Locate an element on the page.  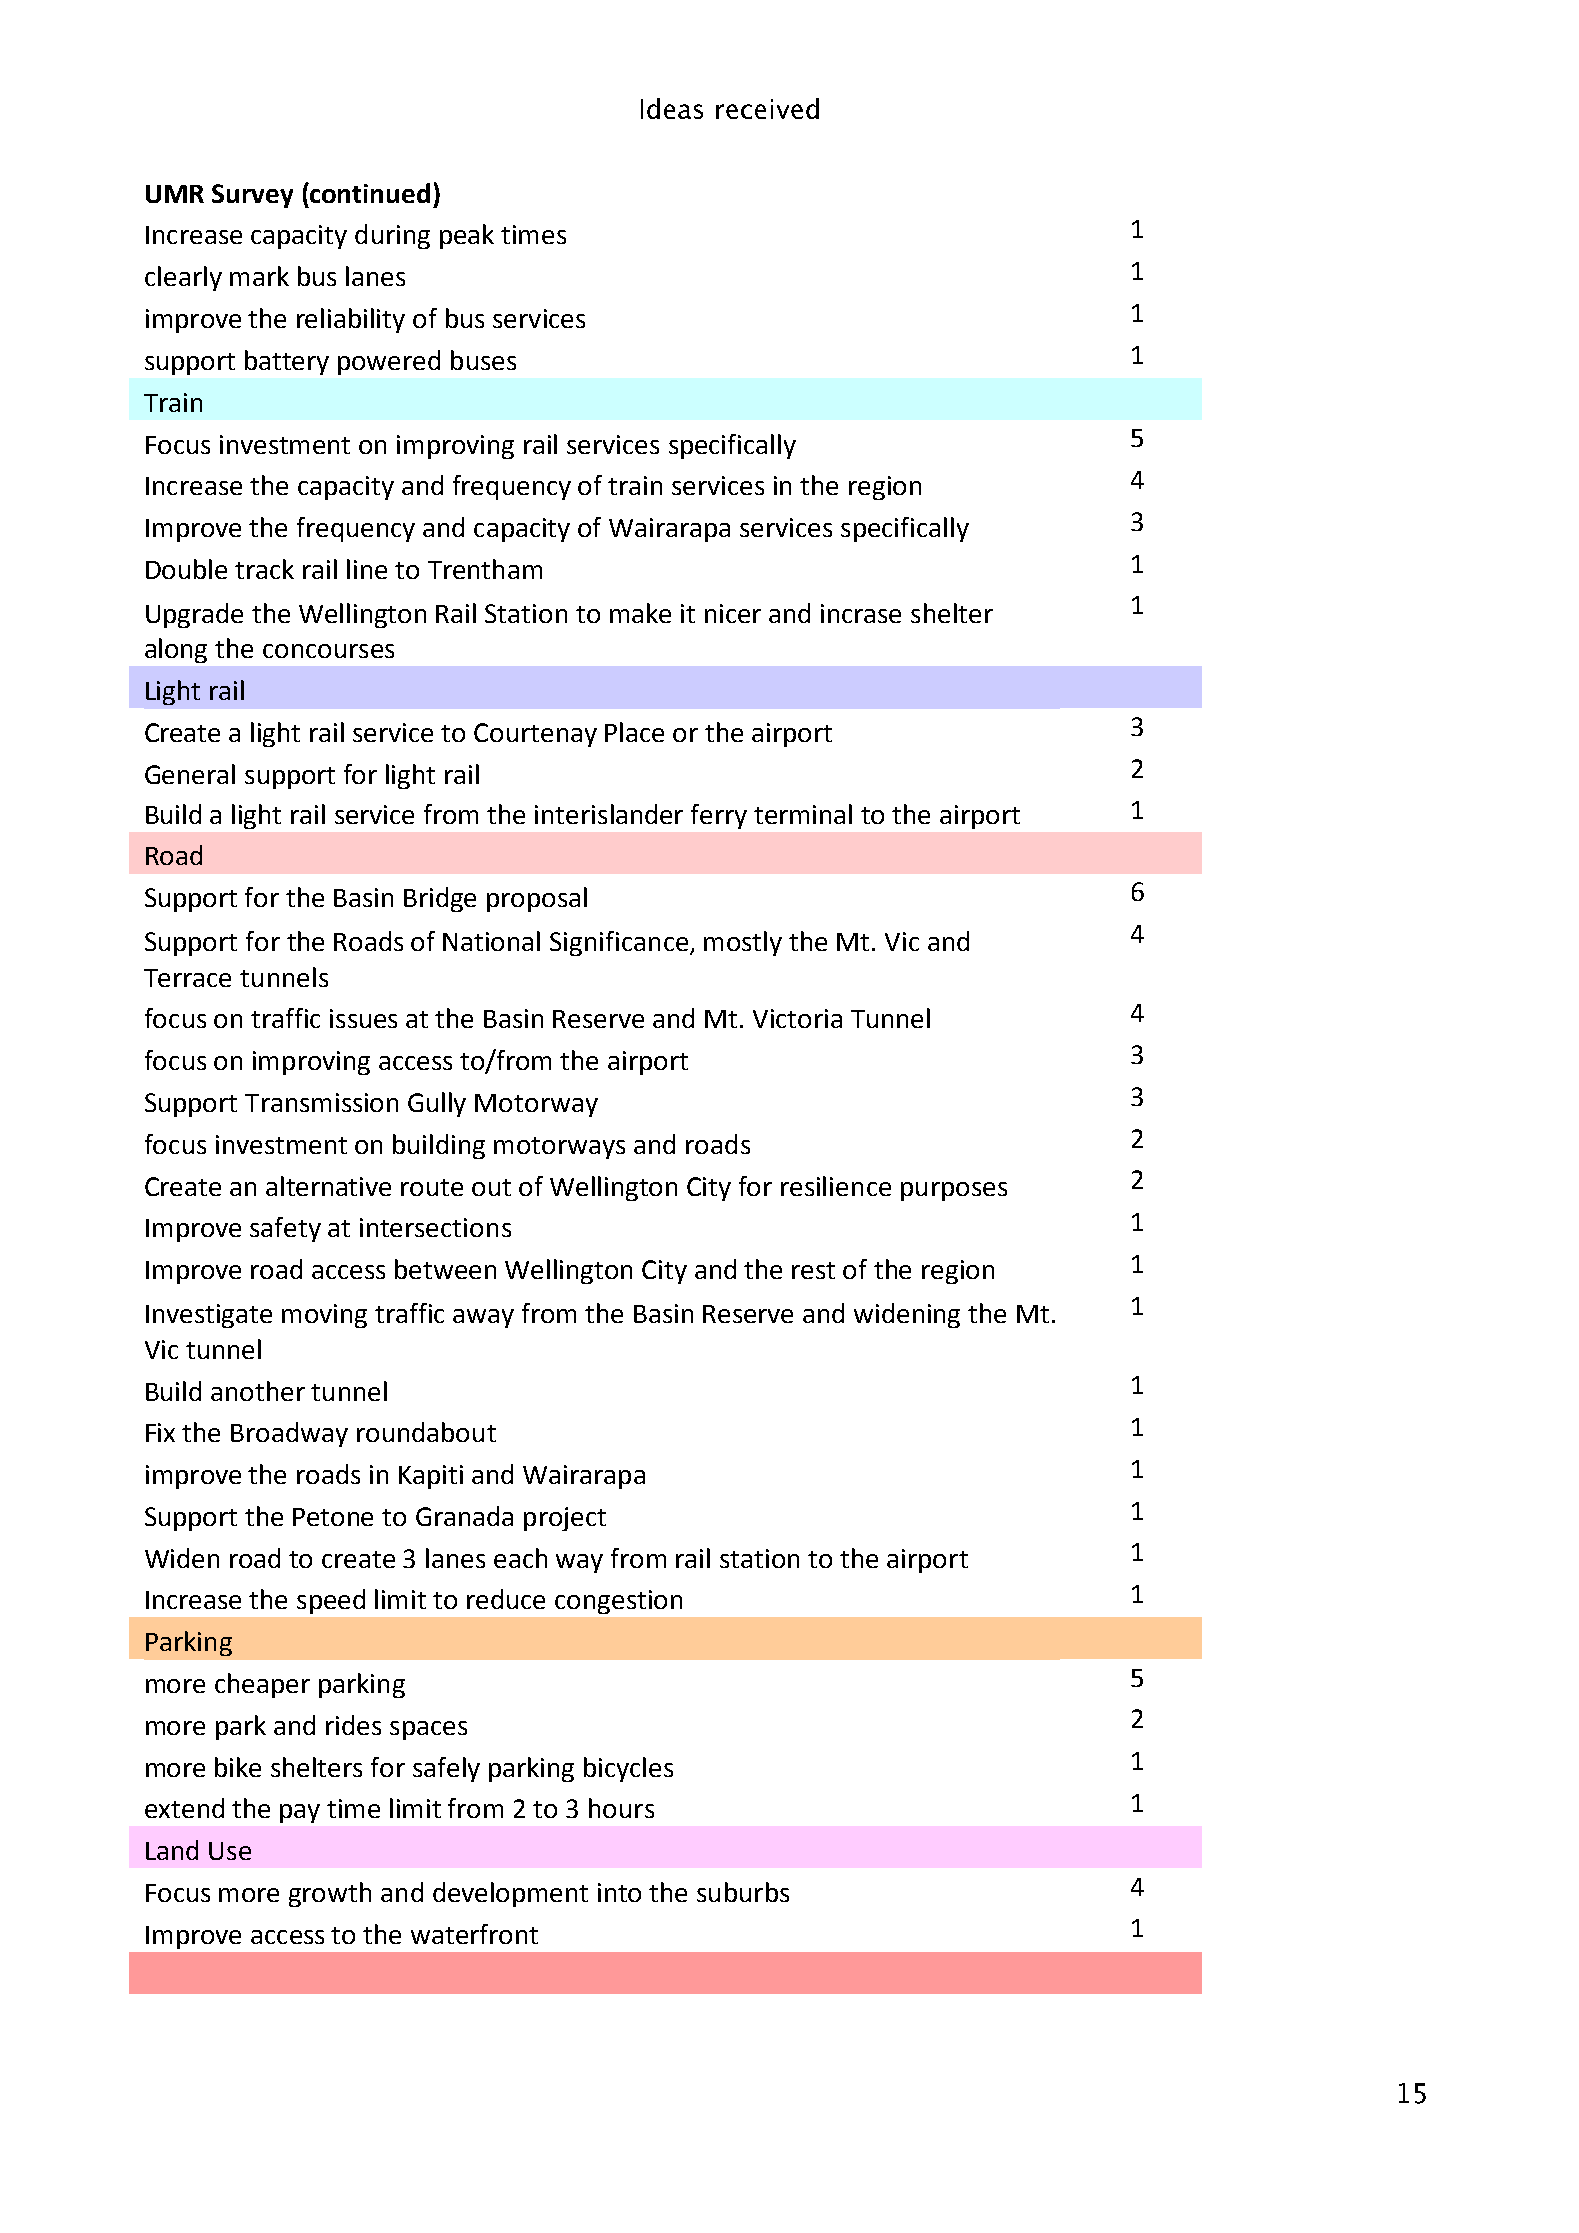
mark is located at coordinates (259, 276).
